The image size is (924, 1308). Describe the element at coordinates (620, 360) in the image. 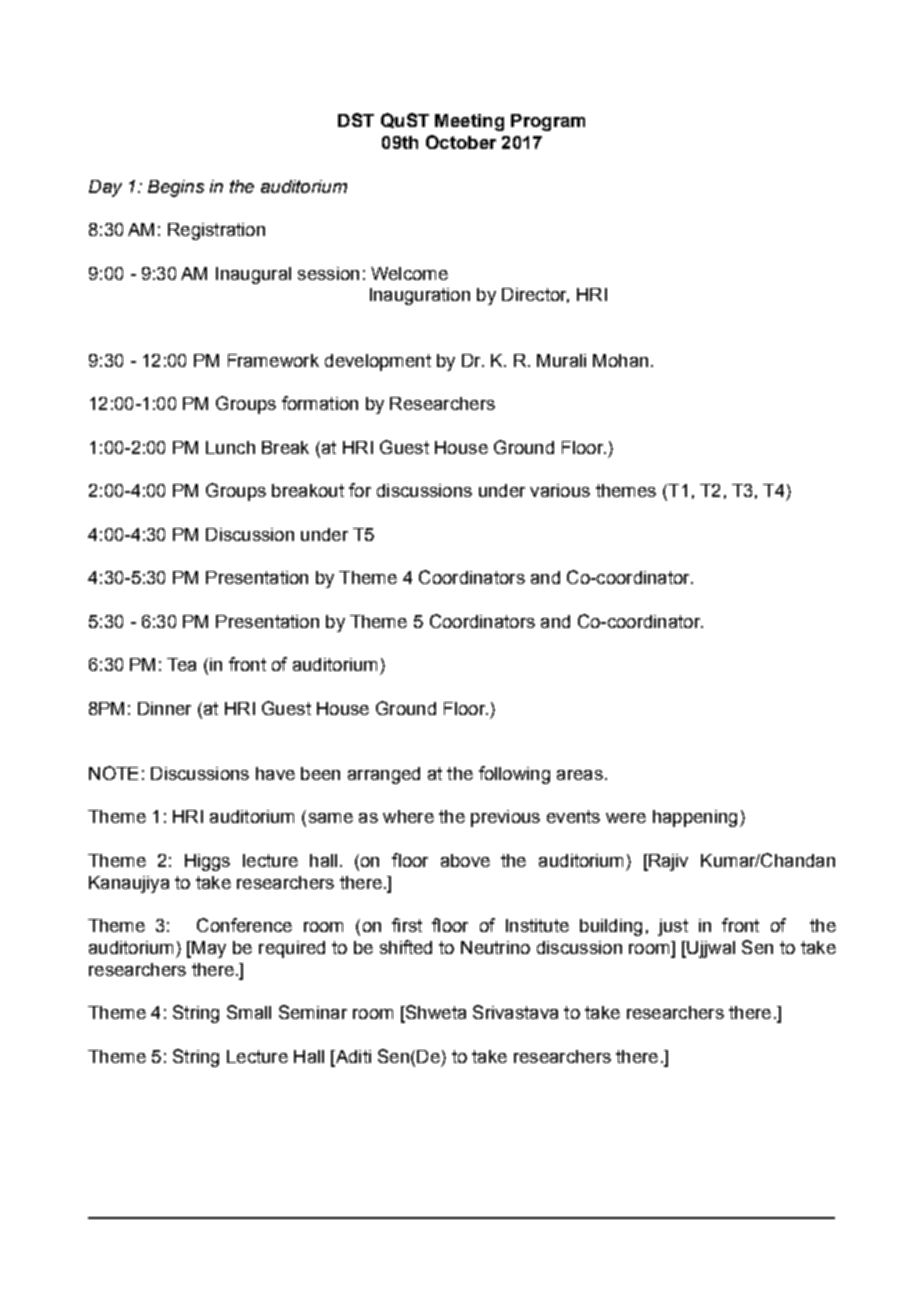

I see `Mohan` at that location.
